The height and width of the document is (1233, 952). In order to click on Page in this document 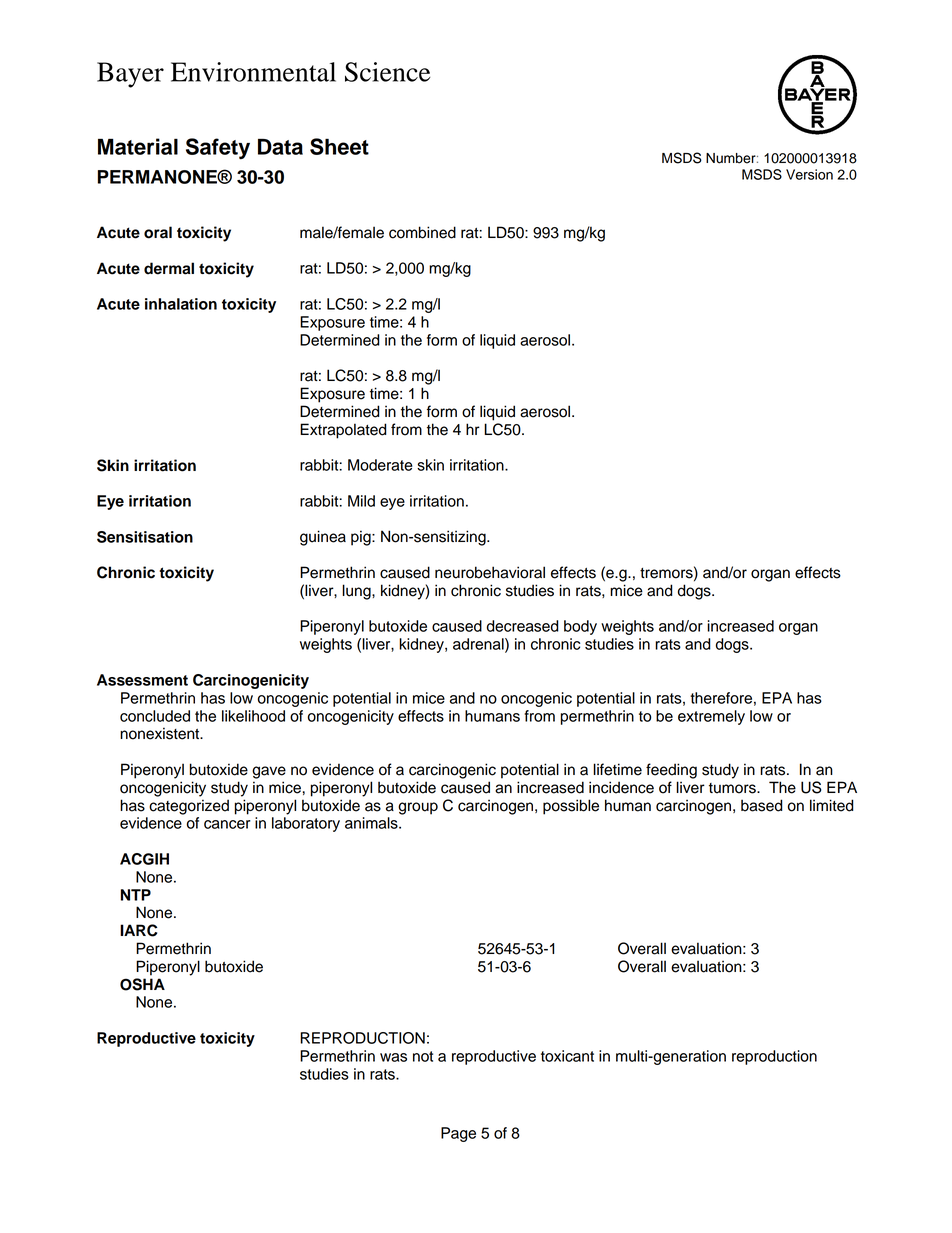, I will do `click(458, 1134)`.
